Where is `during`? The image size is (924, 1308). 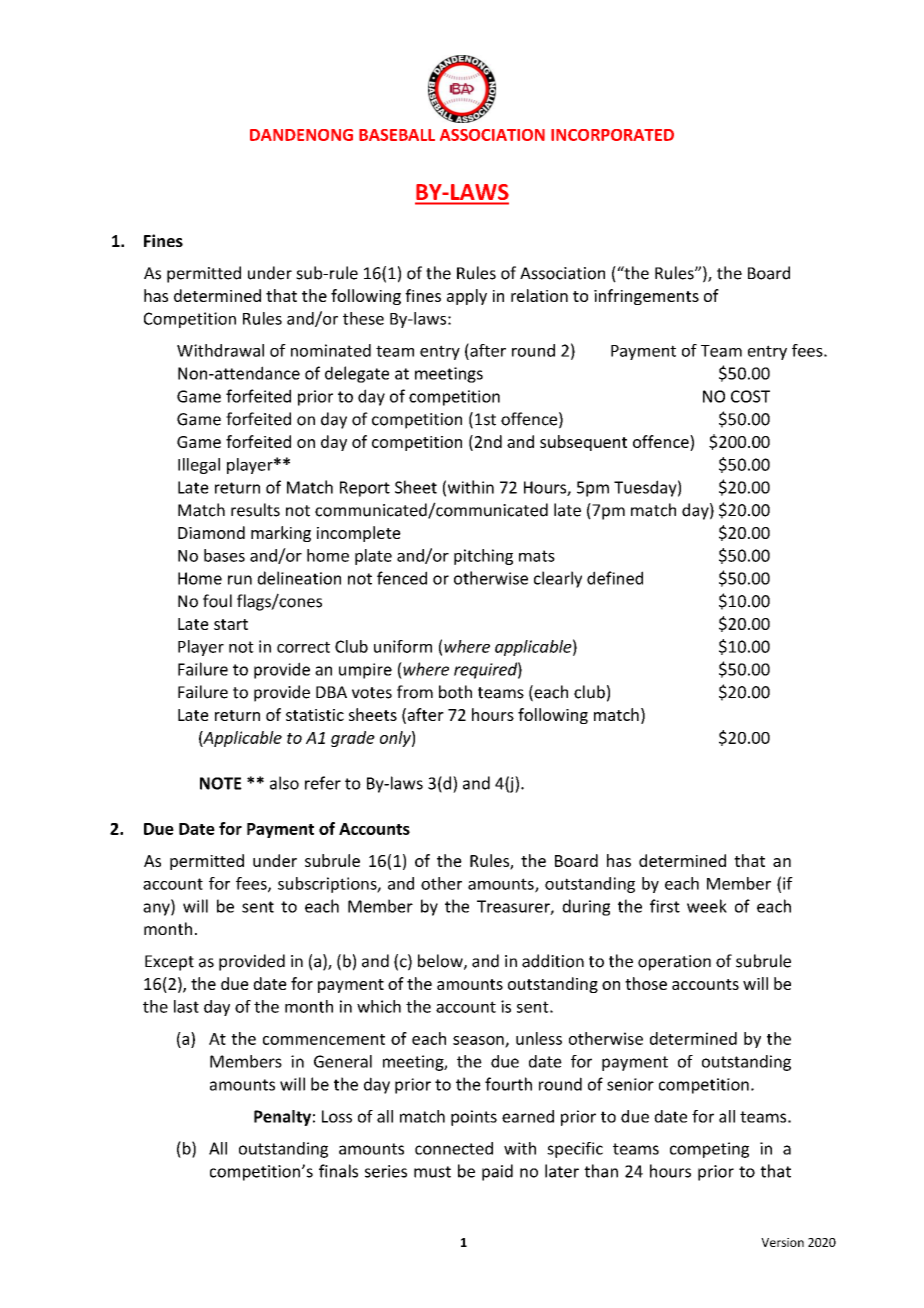
during is located at coordinates (586, 907).
